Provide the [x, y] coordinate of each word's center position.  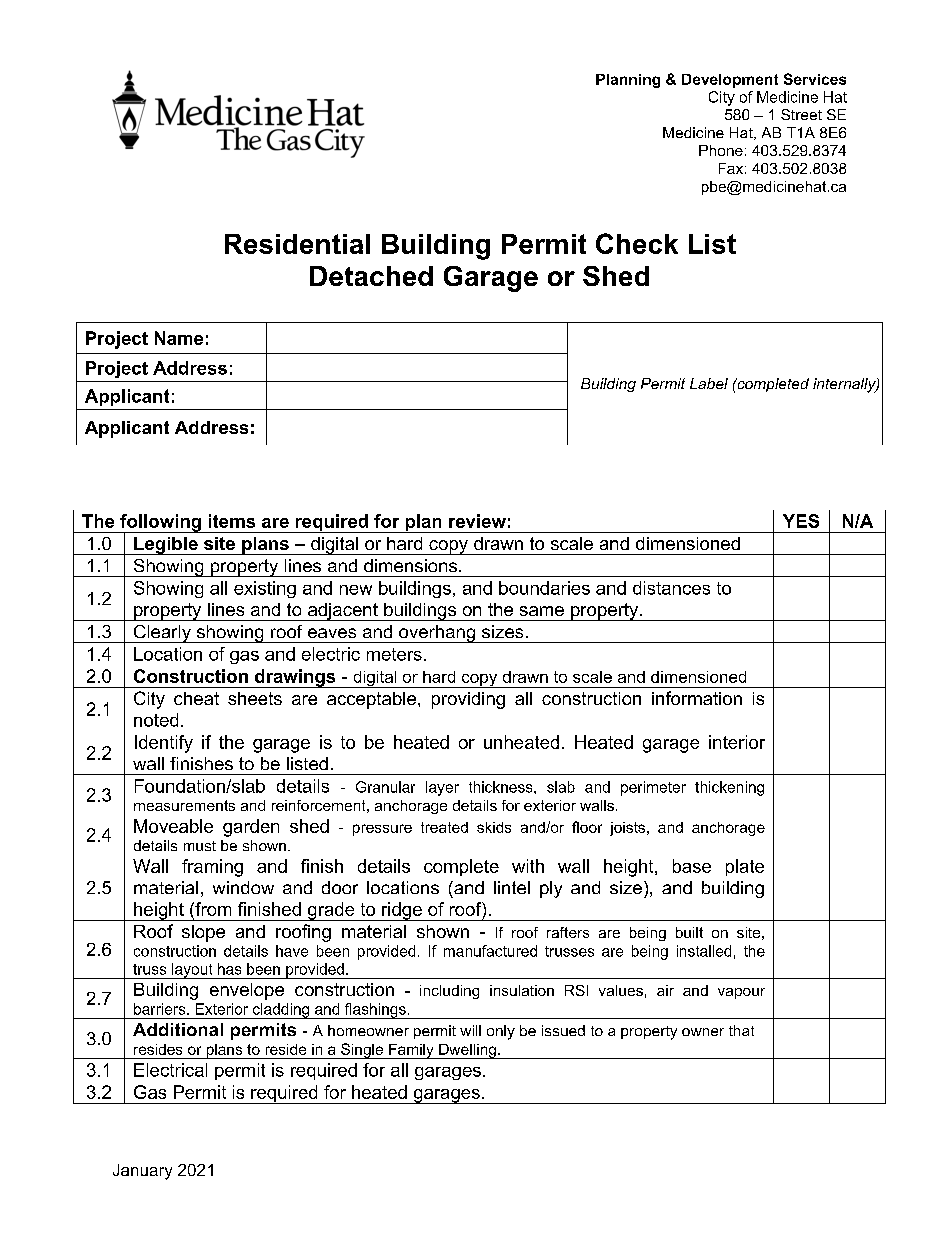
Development [730, 81]
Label [709, 383]
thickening [729, 788]
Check [637, 243]
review [477, 521]
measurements [184, 805]
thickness [502, 787]
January [142, 1172]
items [232, 521]
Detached [371, 276]
